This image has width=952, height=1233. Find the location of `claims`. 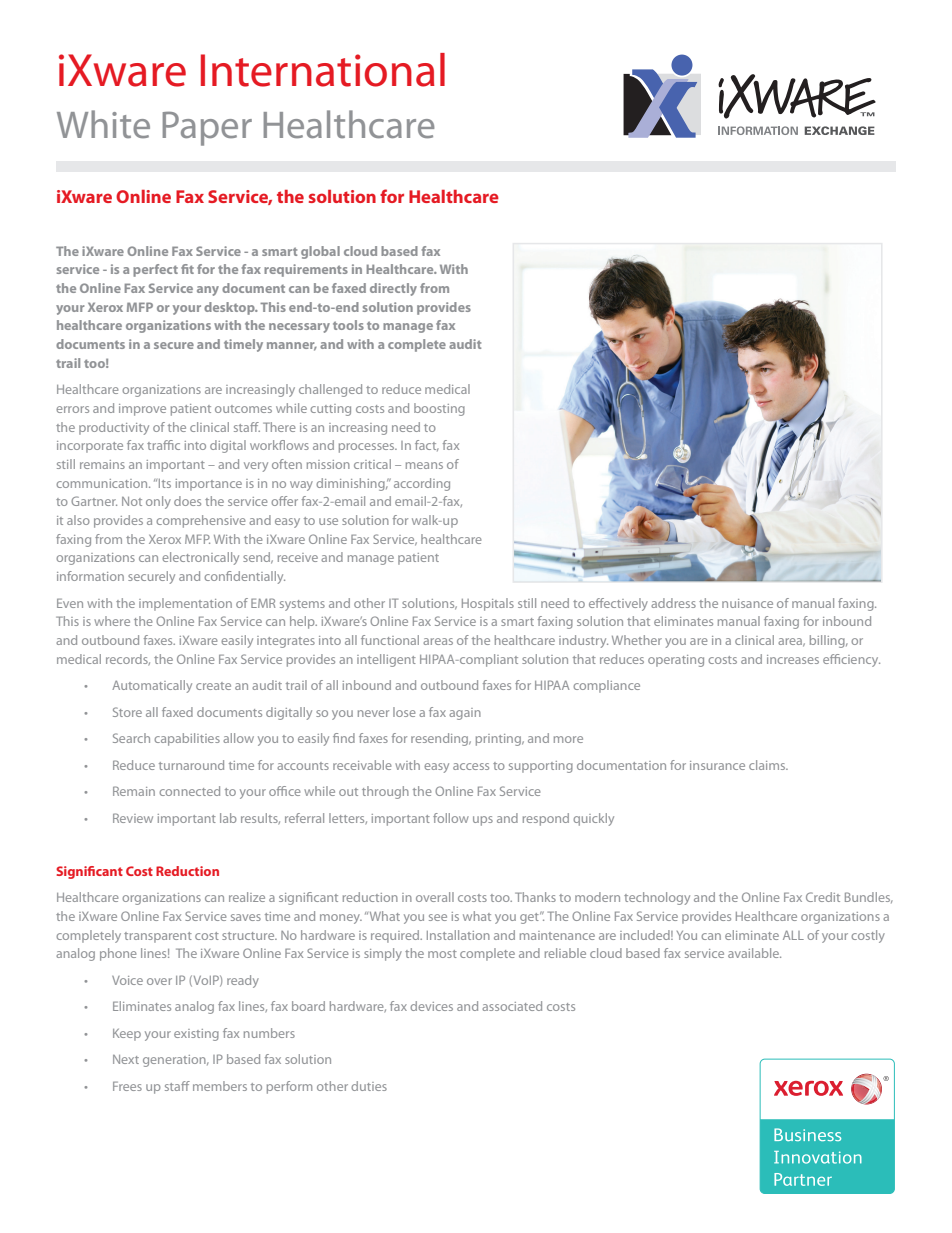

claims is located at coordinates (768, 765).
